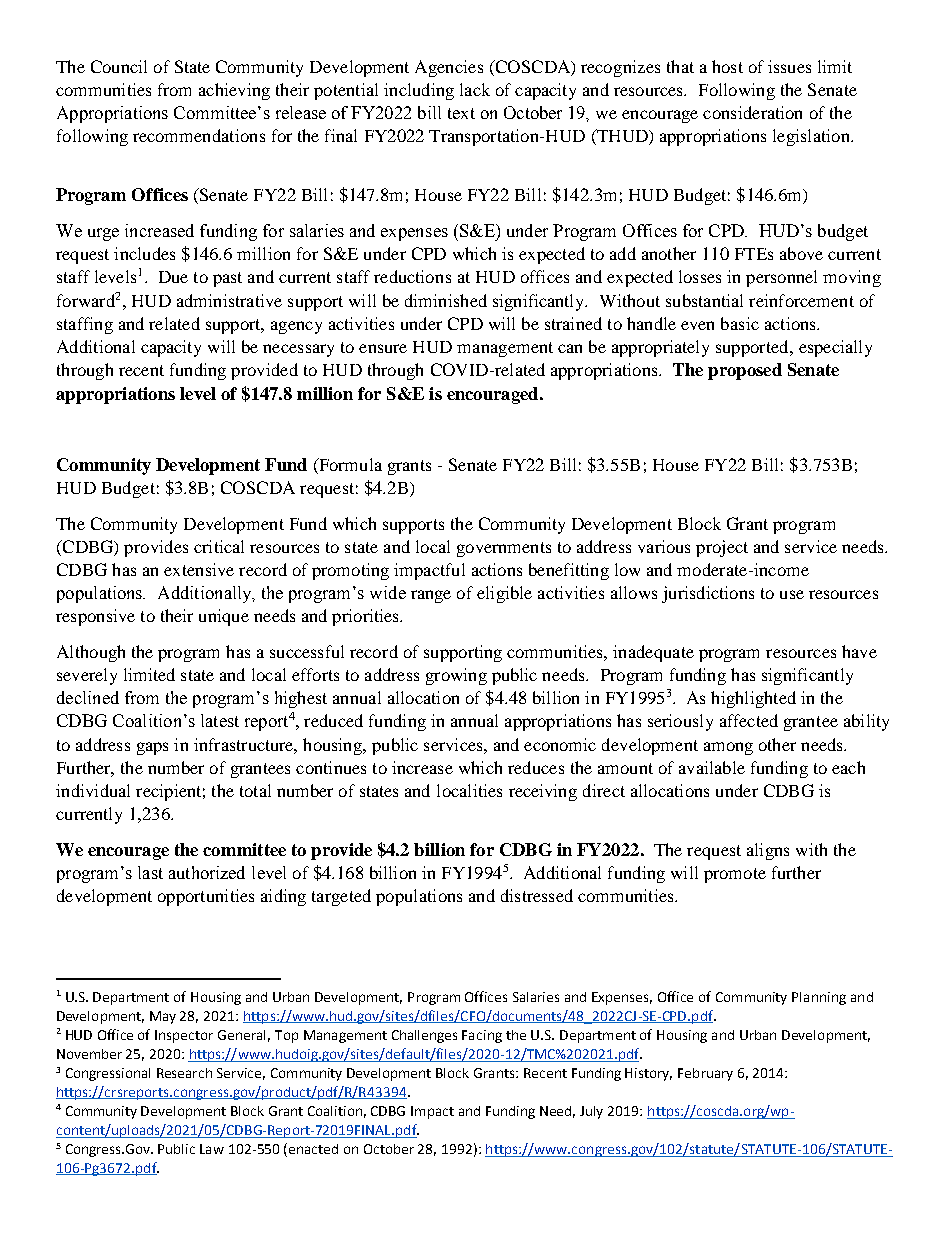 The width and height of the screenshot is (952, 1233). What do you see at coordinates (212, 1149) in the screenshot?
I see `Law` at bounding box center [212, 1149].
